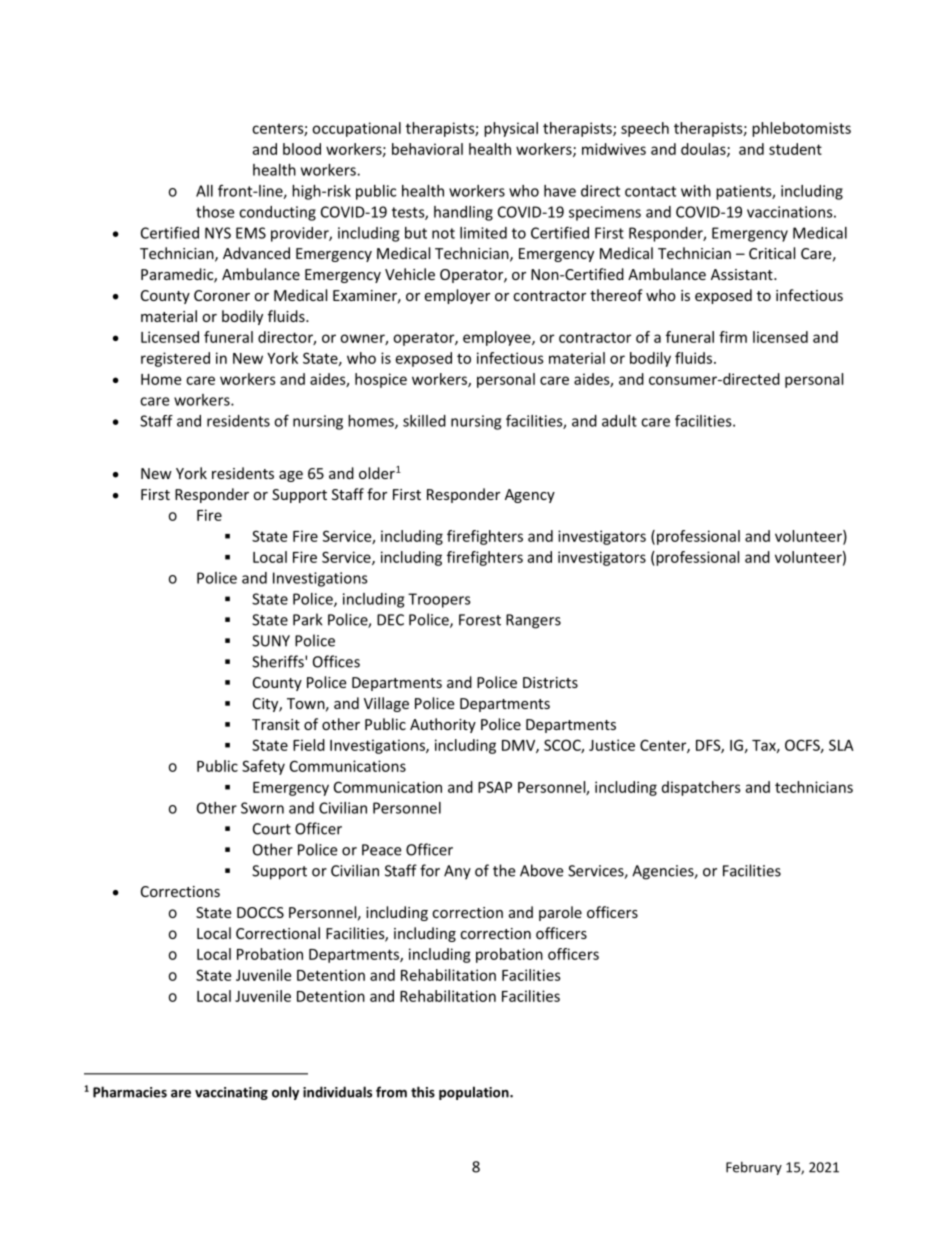  What do you see at coordinates (530, 496) in the screenshot?
I see `Agency` at bounding box center [530, 496].
